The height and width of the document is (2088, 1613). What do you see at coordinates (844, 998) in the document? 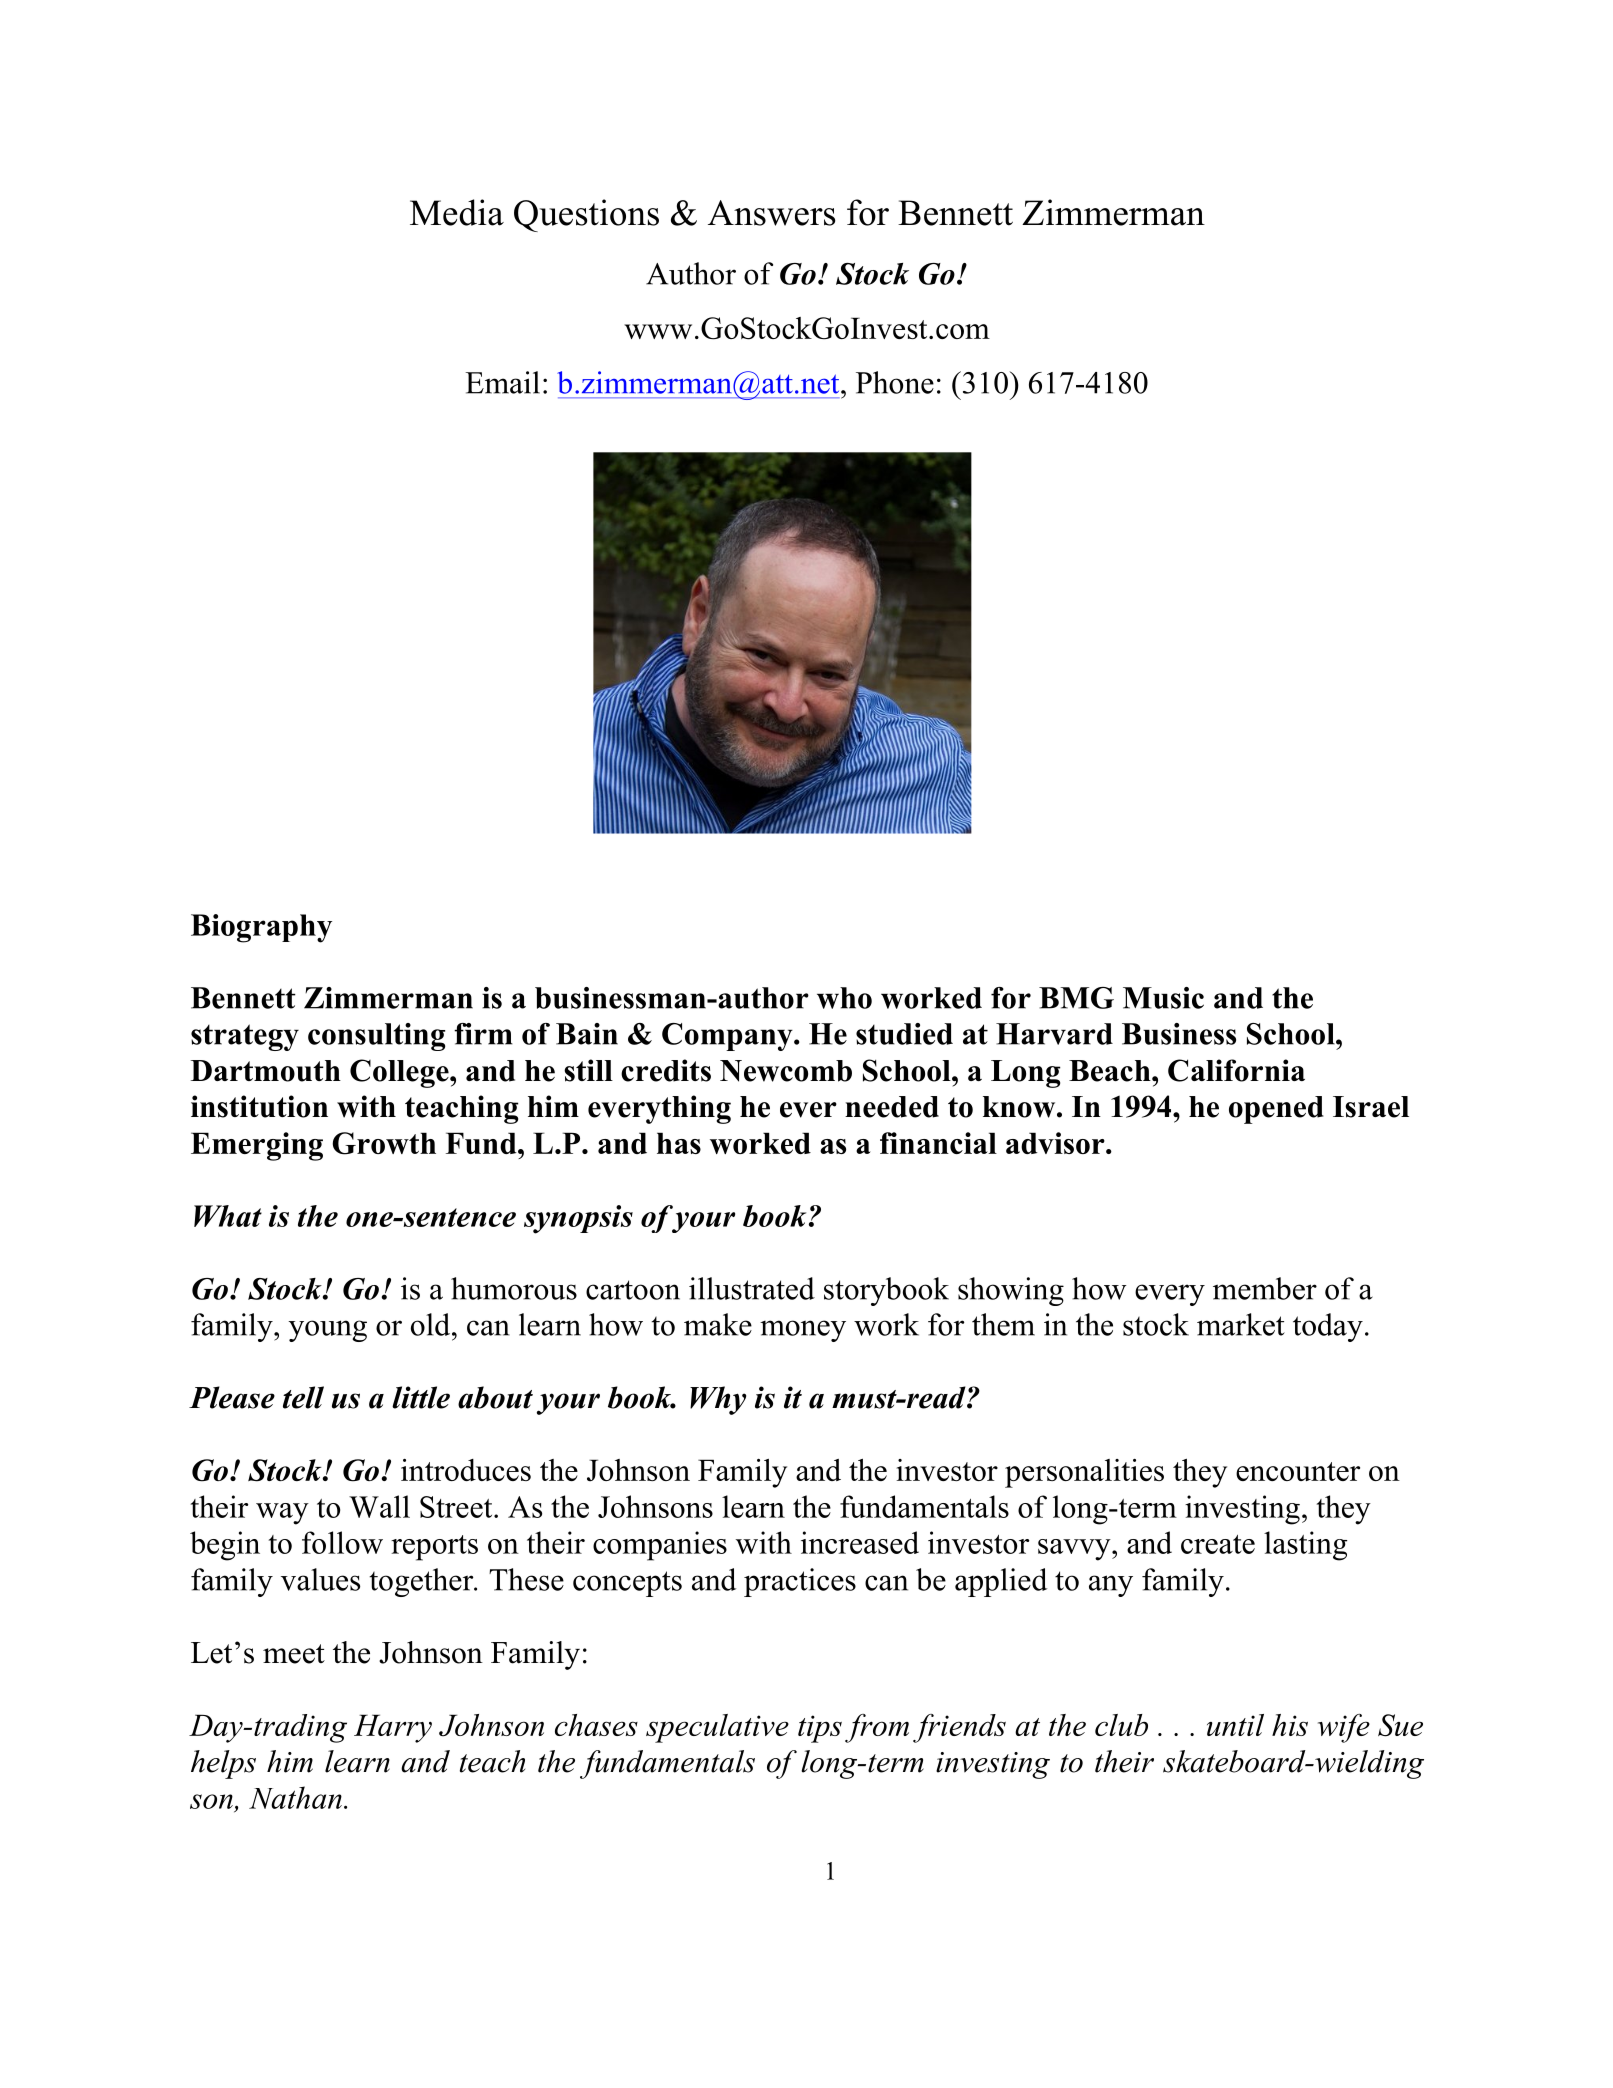
I see `who` at bounding box center [844, 998].
